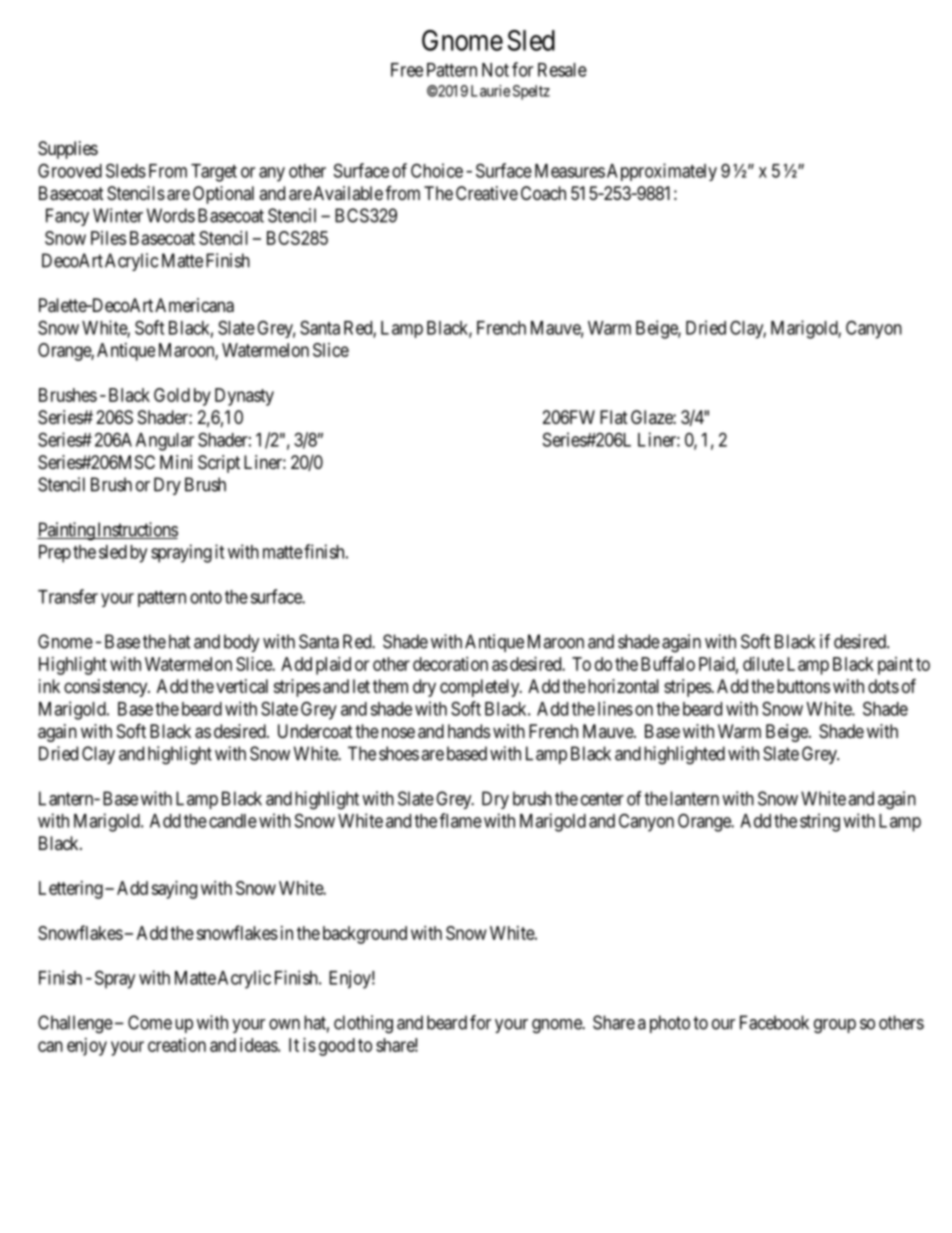 This screenshot has width=952, height=1233. What do you see at coordinates (450, 664) in the screenshot?
I see `decoration` at bounding box center [450, 664].
